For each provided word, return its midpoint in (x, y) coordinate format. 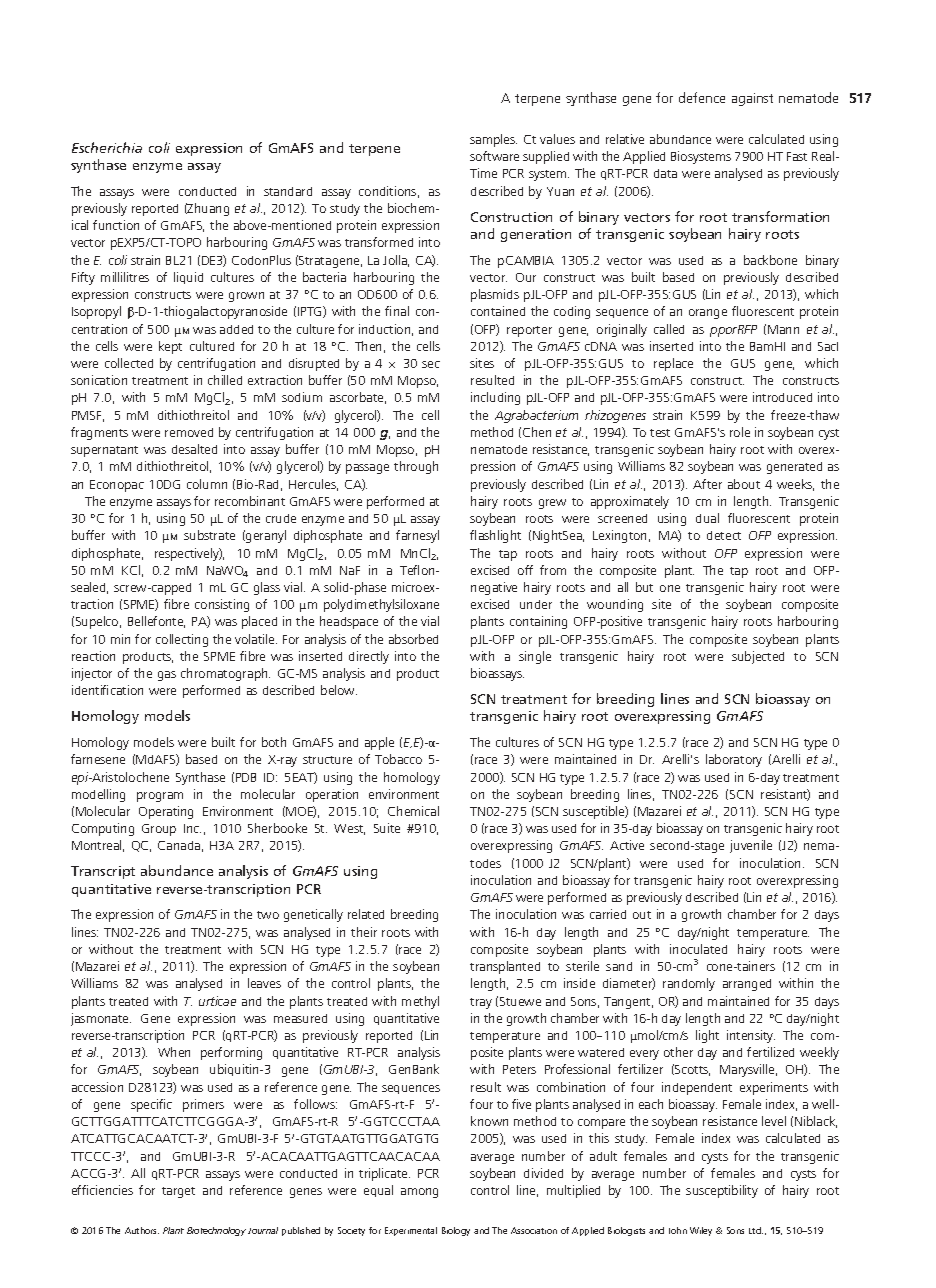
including (495, 398)
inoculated (698, 949)
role (740, 432)
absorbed (413, 639)
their (364, 932)
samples (493, 140)
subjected (758, 657)
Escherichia (107, 147)
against (752, 99)
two (268, 915)
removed (189, 432)
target (178, 1192)
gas (167, 676)
